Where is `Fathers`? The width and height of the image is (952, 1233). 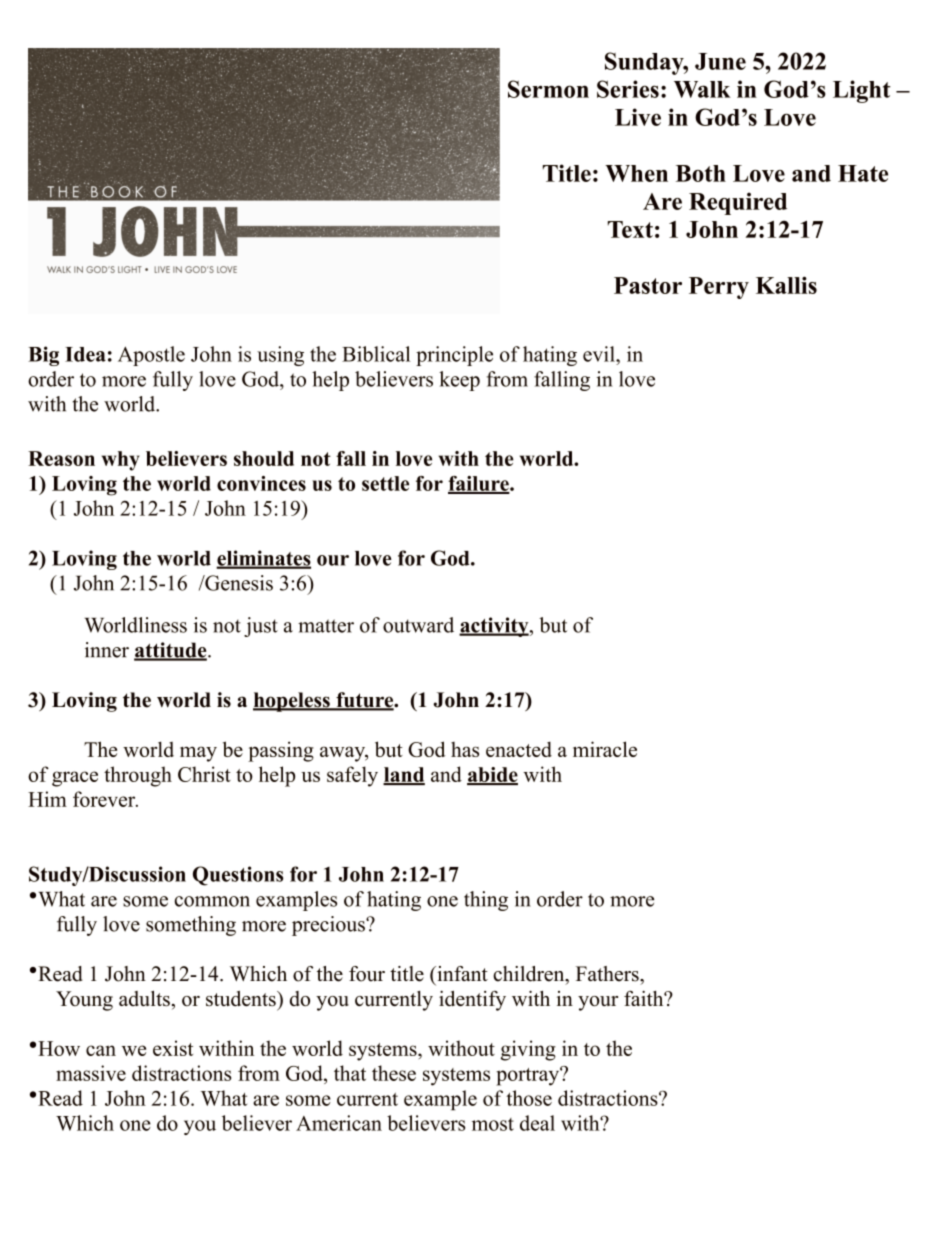
Fathers is located at coordinates (608, 974).
